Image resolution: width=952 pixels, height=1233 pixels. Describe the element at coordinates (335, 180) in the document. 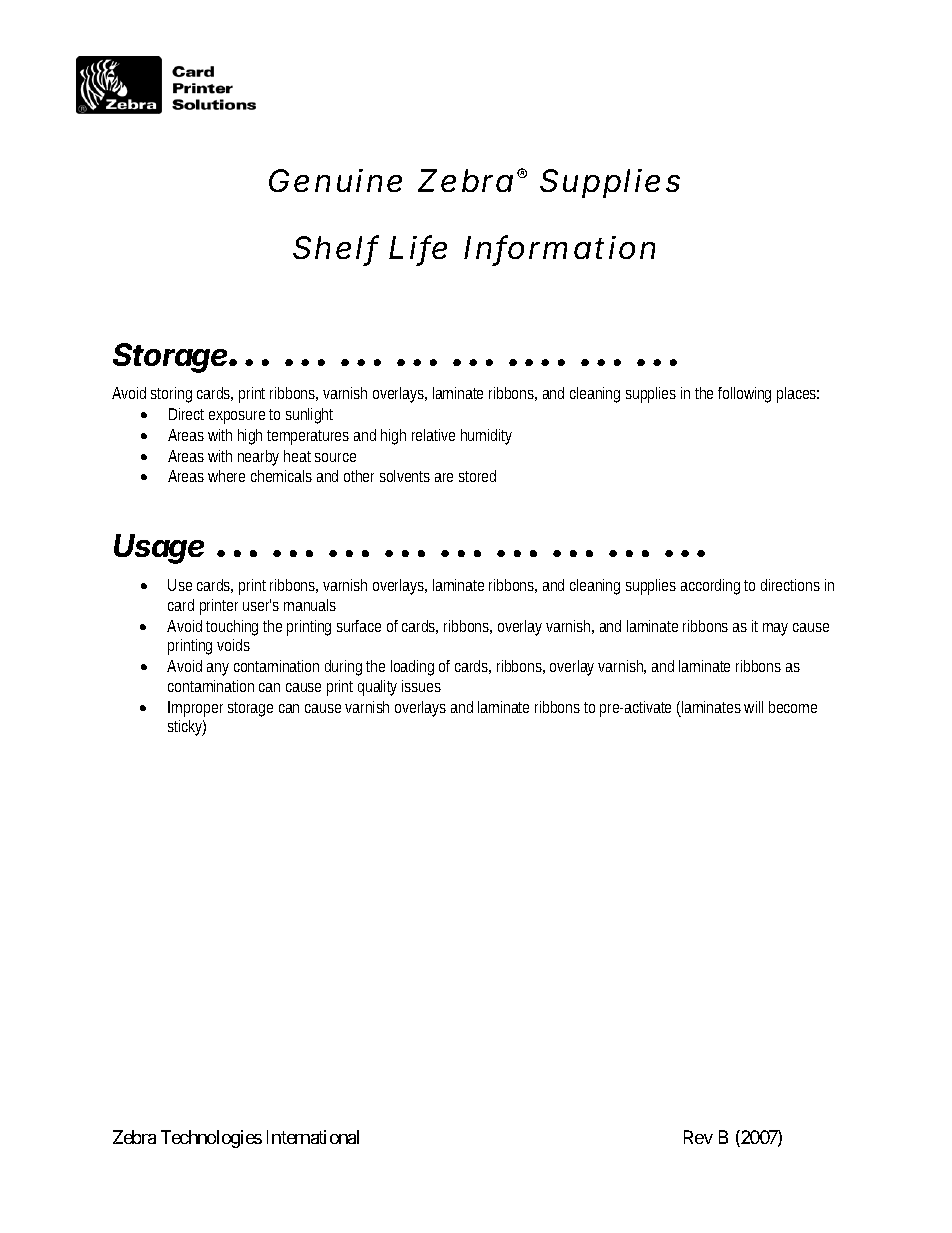

I see `Genuine` at that location.
